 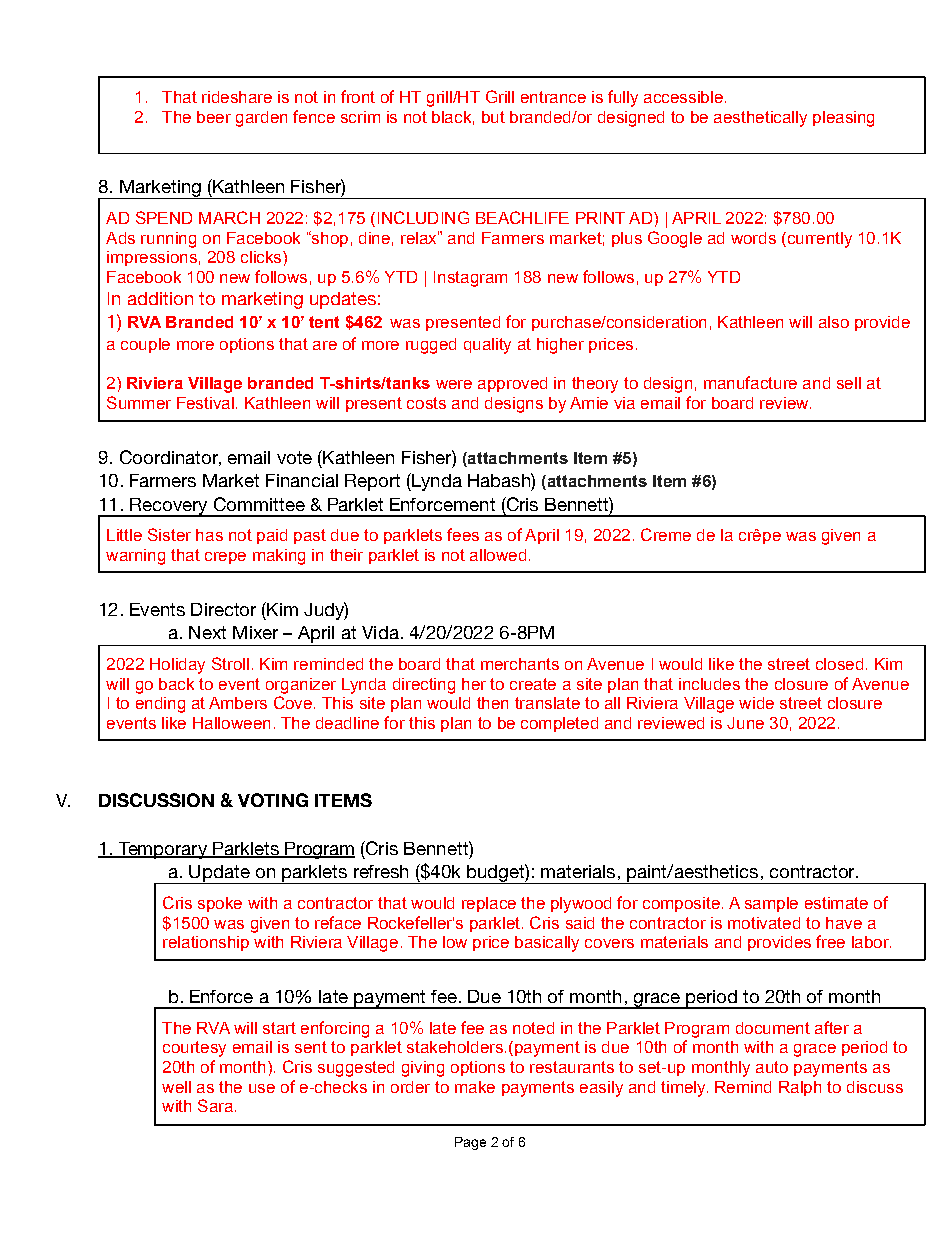 What do you see at coordinates (207, 632) in the screenshot?
I see `Next` at bounding box center [207, 632].
